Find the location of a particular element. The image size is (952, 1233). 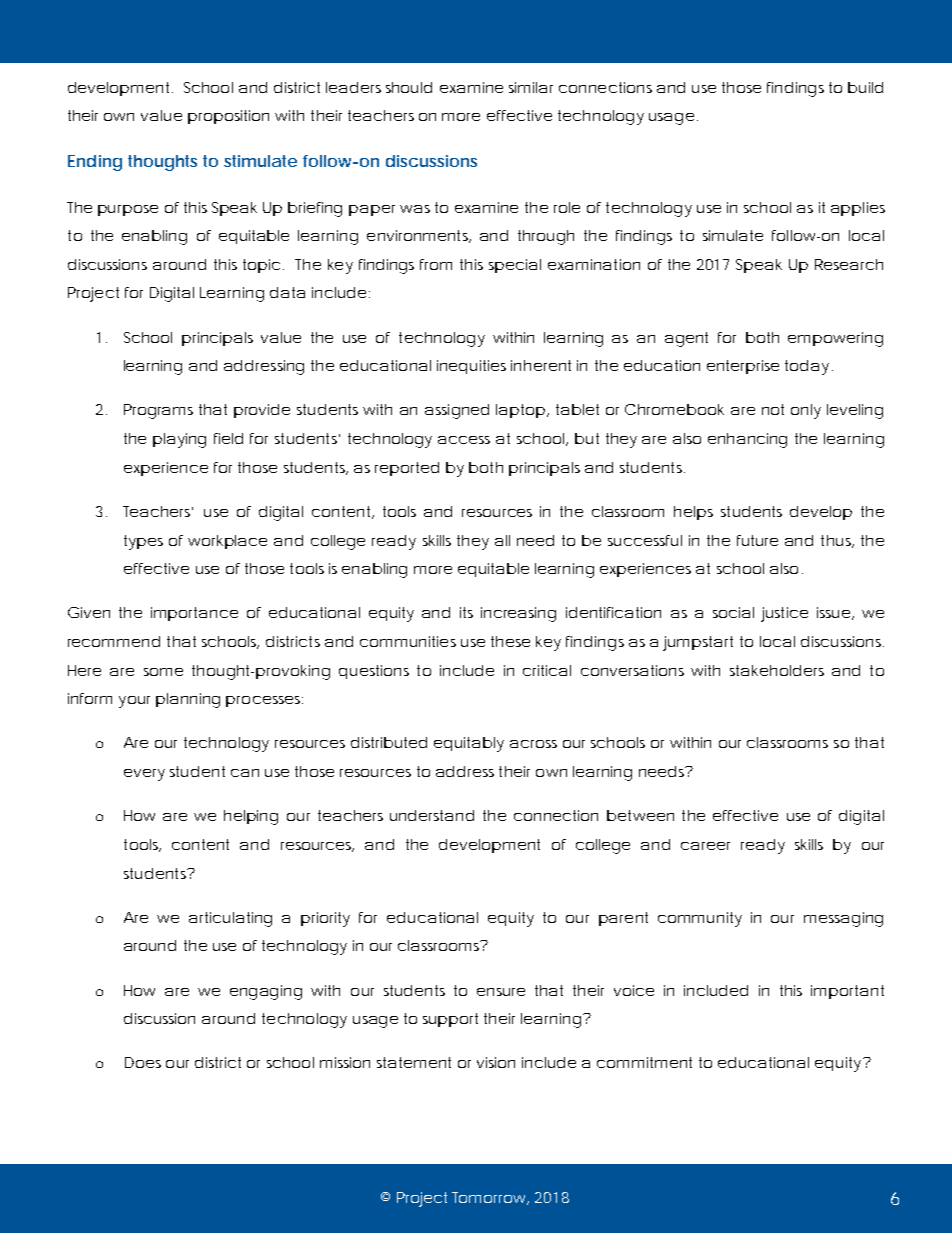

applies is located at coordinates (858, 209).
